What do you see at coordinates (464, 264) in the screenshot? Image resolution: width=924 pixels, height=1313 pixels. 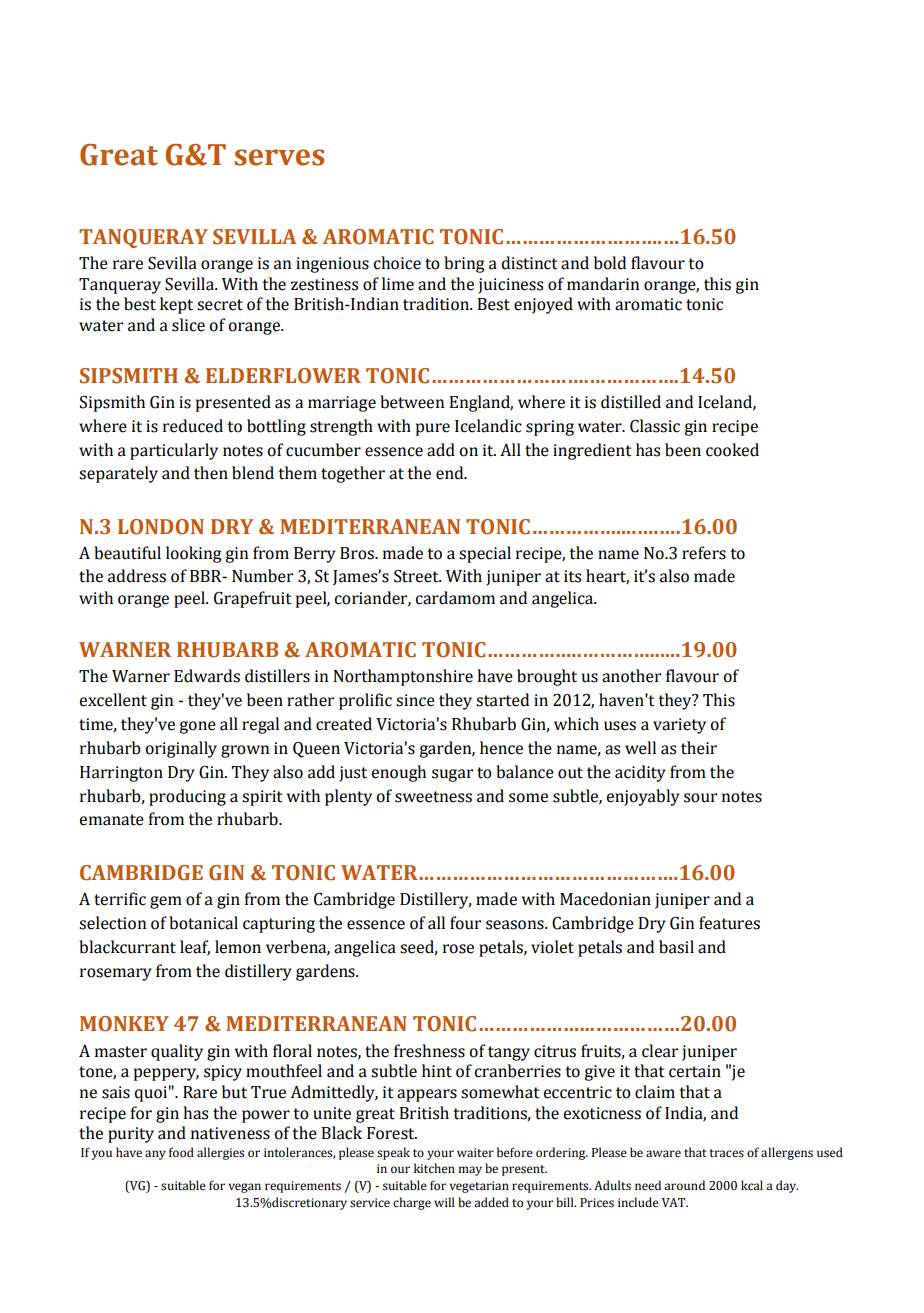 I see `bring` at bounding box center [464, 264].
